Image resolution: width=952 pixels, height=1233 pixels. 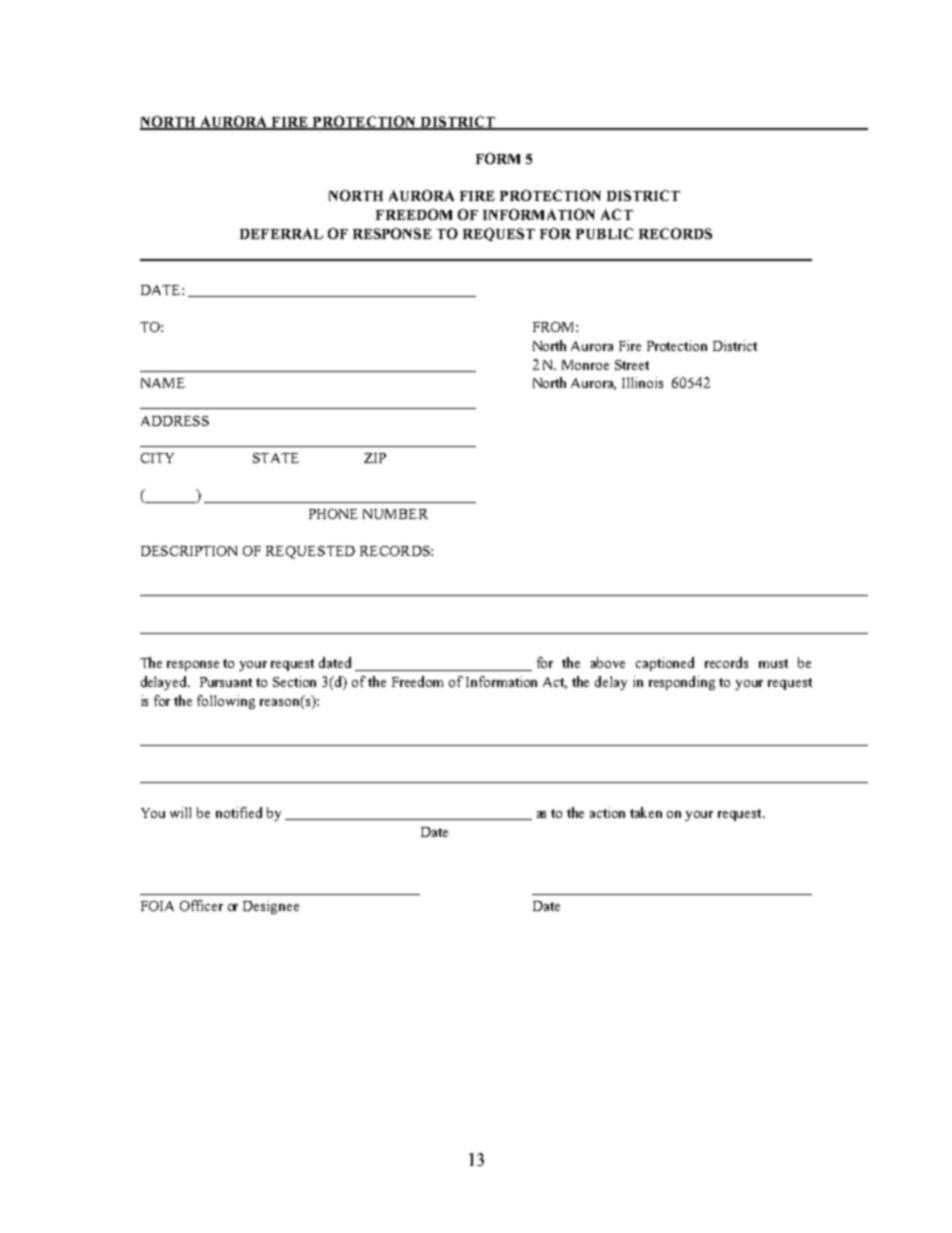 What do you see at coordinates (163, 383) in the image?
I see `NAME` at bounding box center [163, 383].
